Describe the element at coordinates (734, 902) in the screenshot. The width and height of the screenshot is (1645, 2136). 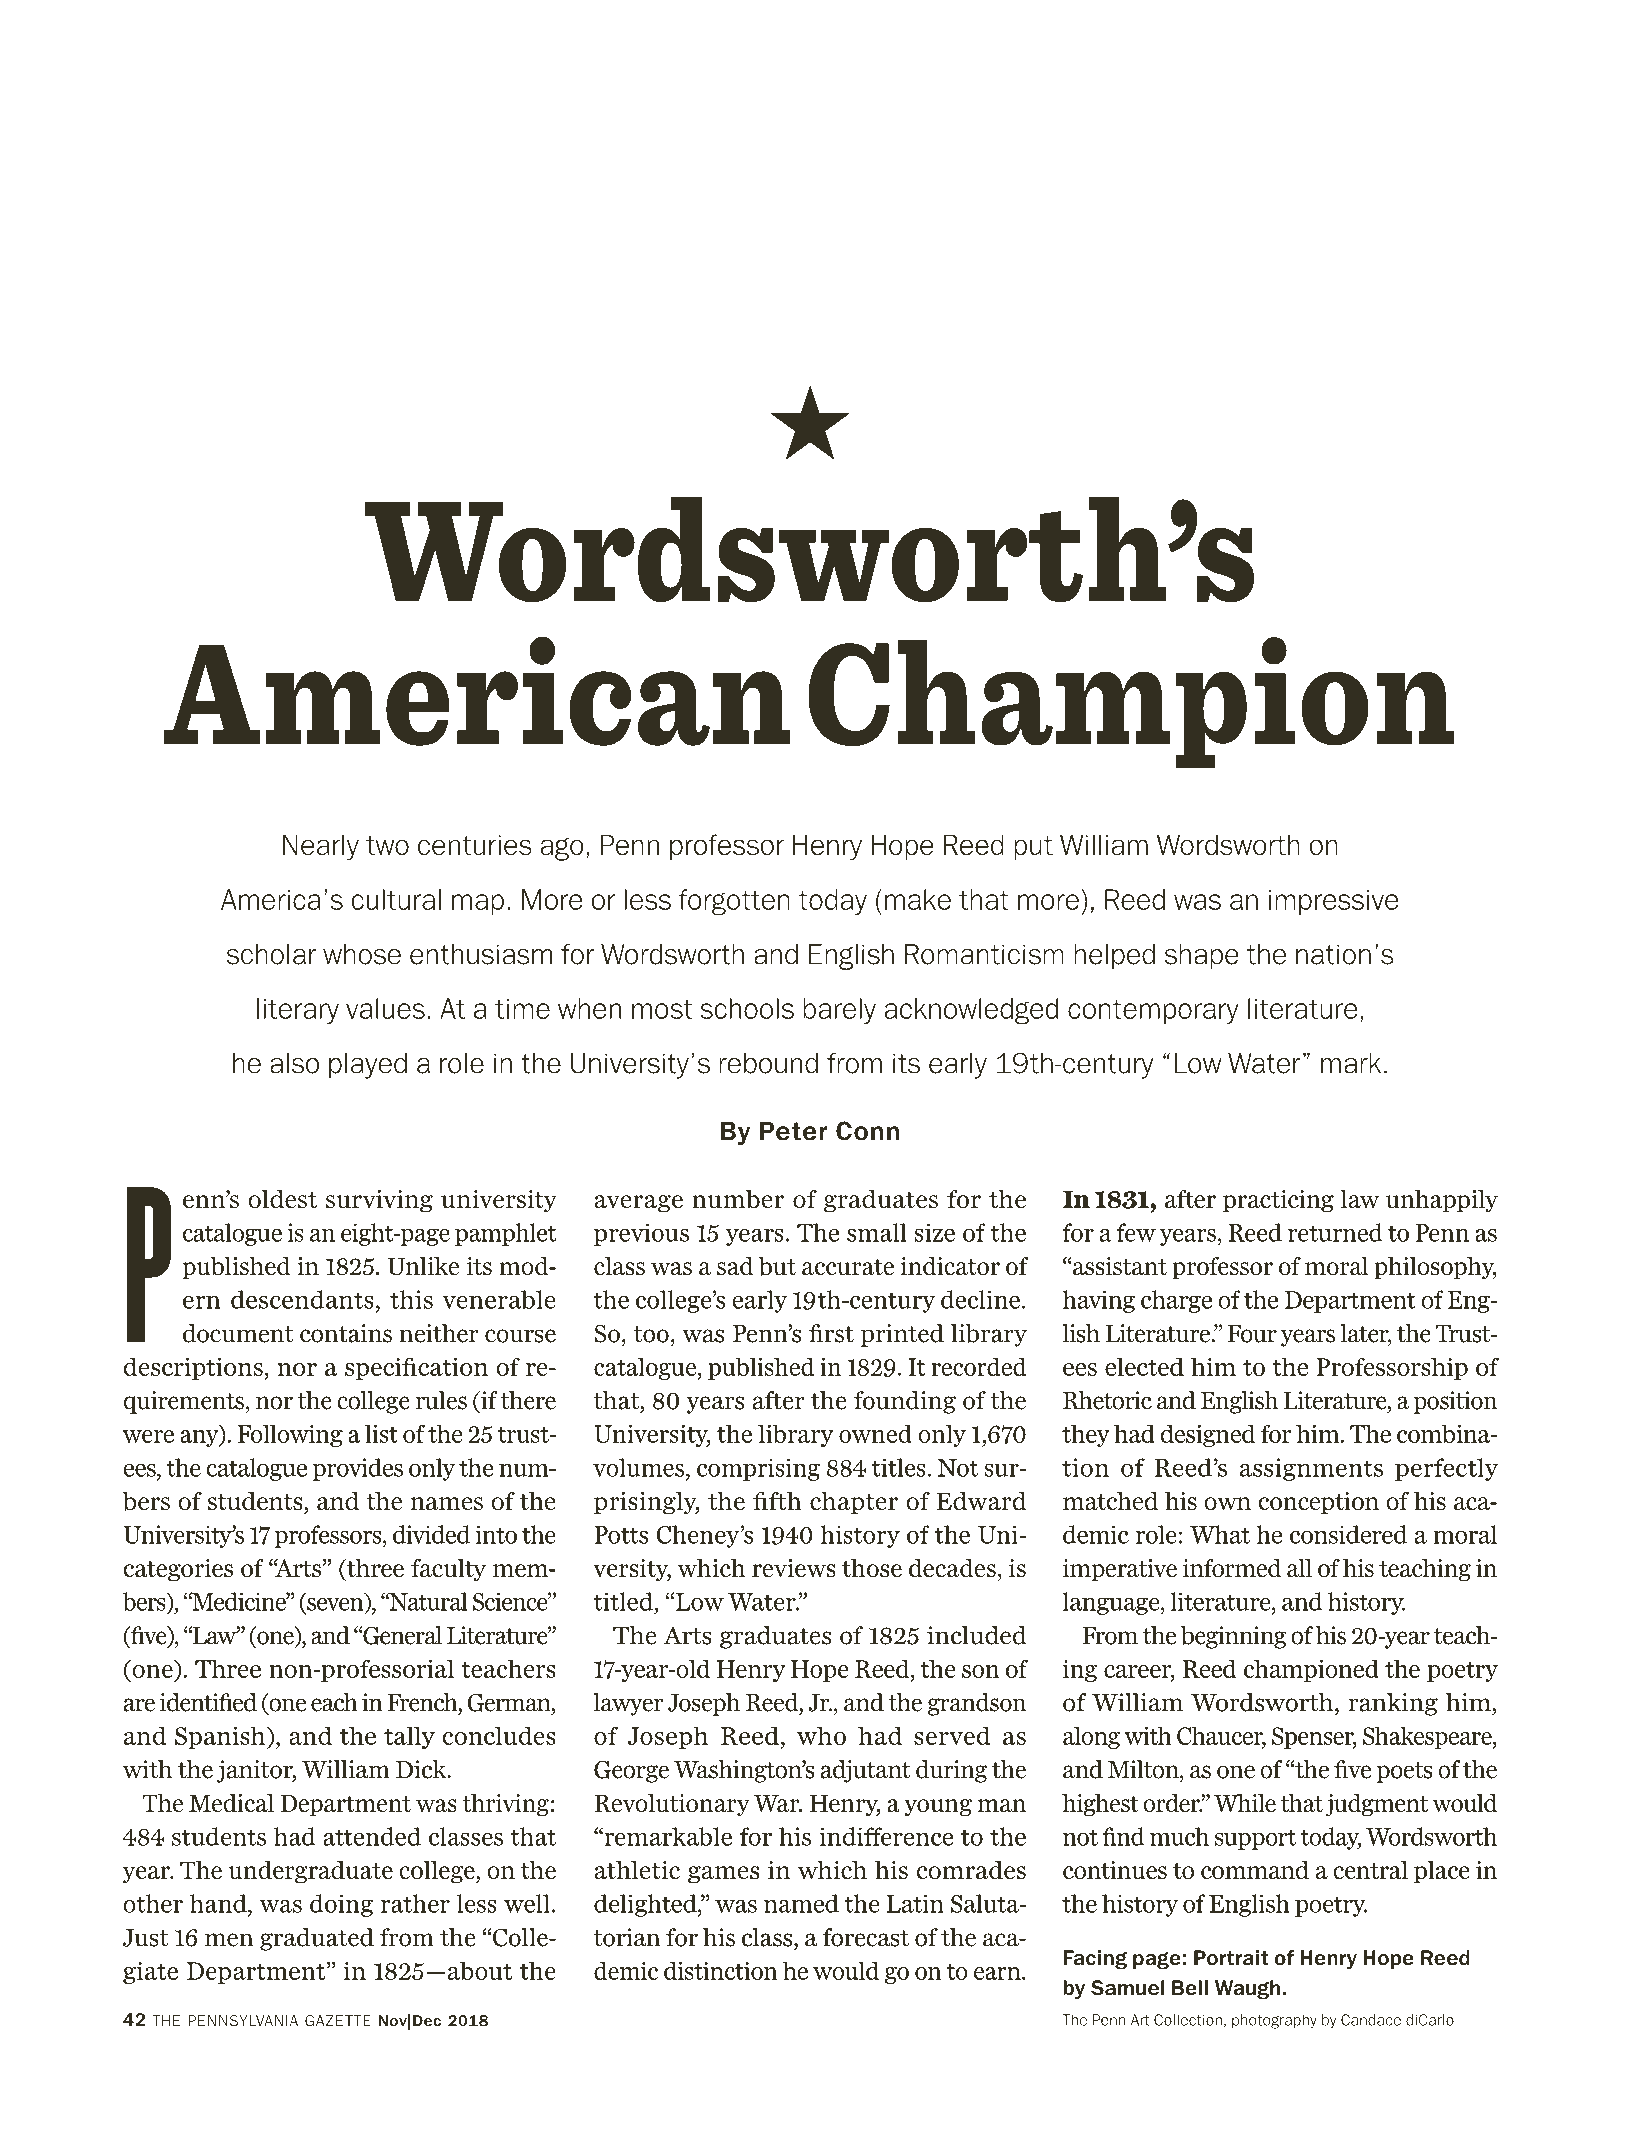
I see `forgotten` at that location.
